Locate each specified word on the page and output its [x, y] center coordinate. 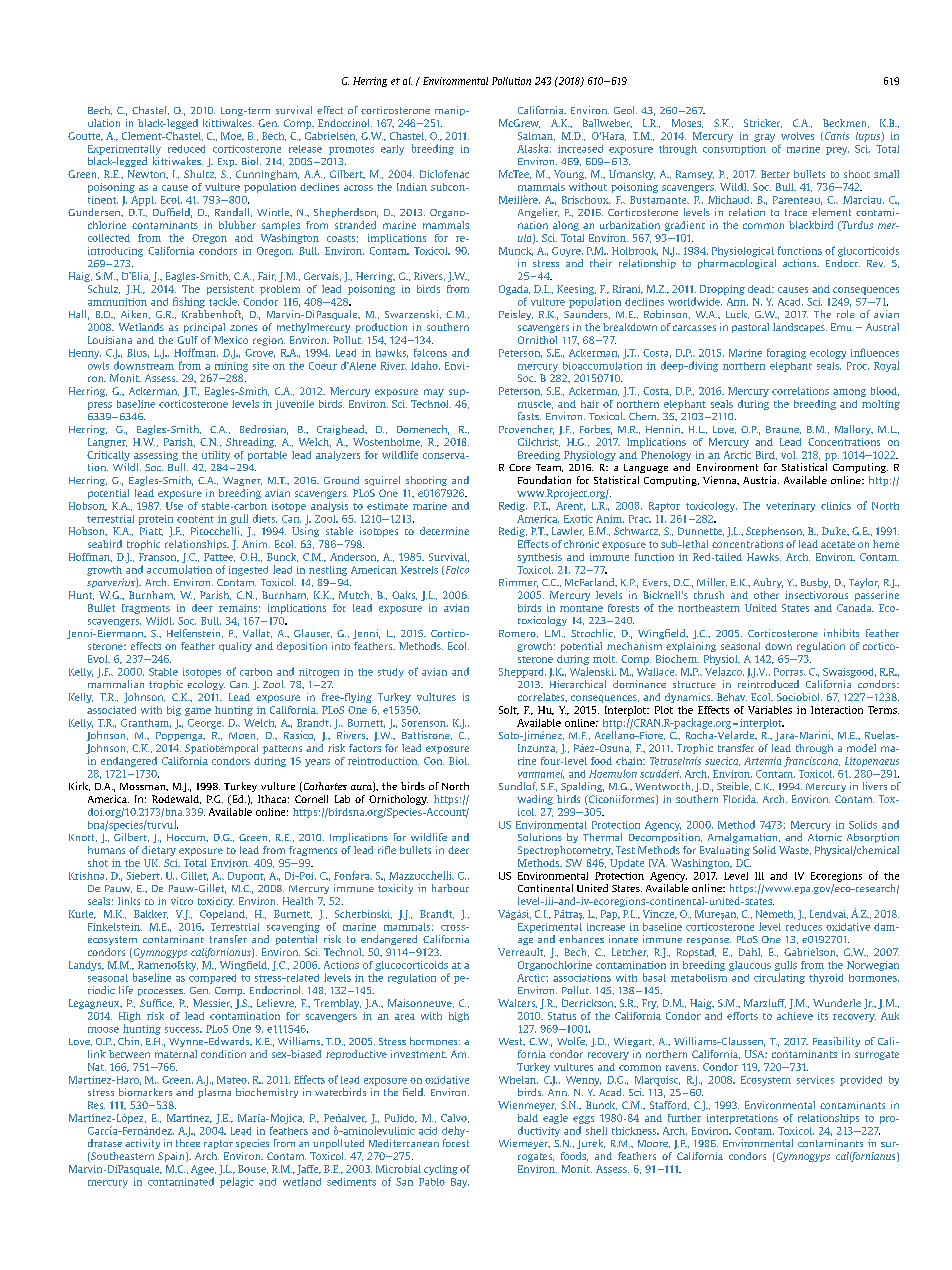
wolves [797, 136]
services [815, 1080]
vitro [182, 901]
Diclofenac [444, 174]
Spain [172, 1157]
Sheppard [522, 673]
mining [231, 367]
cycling [441, 1170]
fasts [529, 416]
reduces [804, 927]
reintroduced [768, 684]
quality [235, 647]
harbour [450, 888]
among [849, 393]
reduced [186, 149]
